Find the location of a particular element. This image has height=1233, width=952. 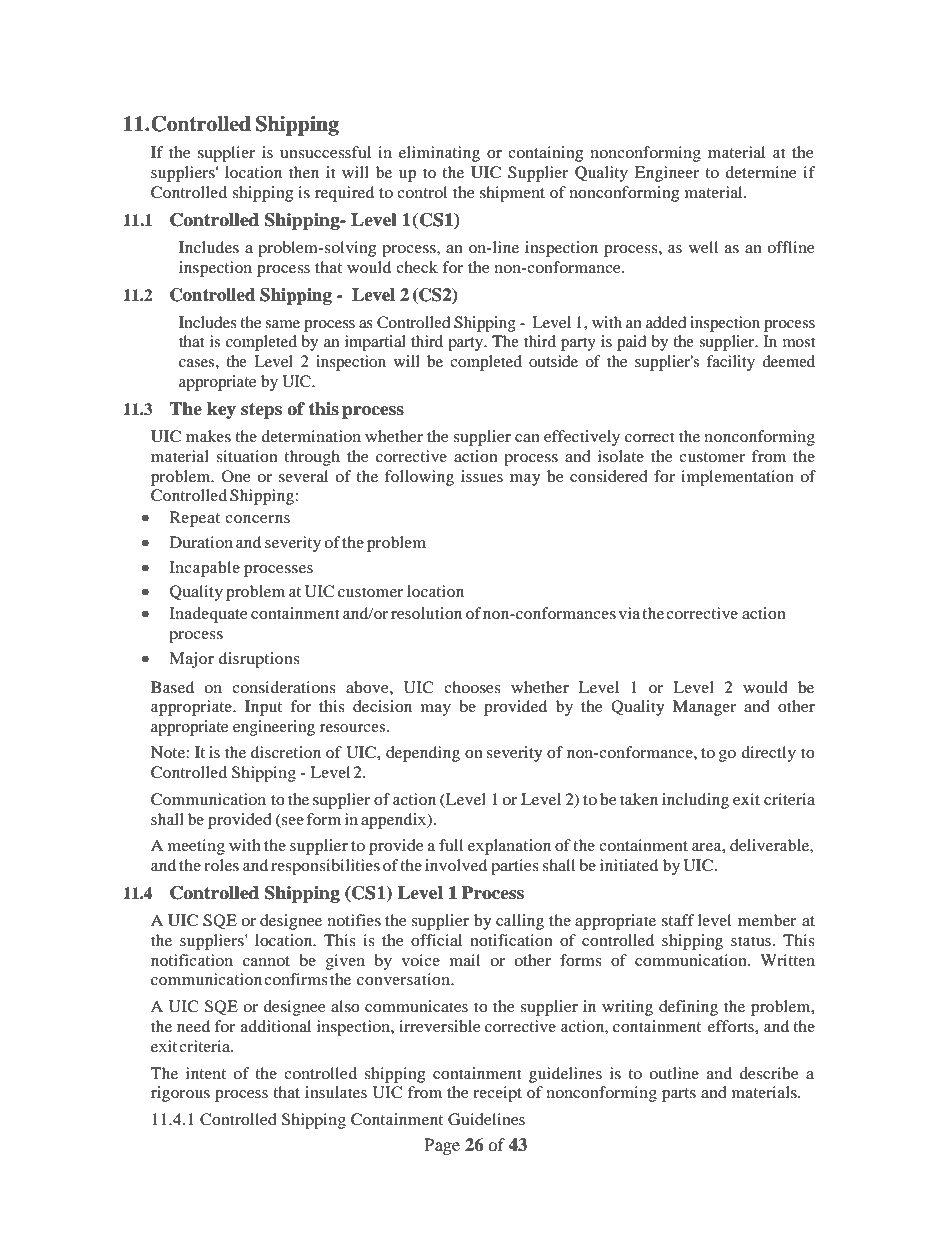

shipment is located at coordinates (512, 194).
